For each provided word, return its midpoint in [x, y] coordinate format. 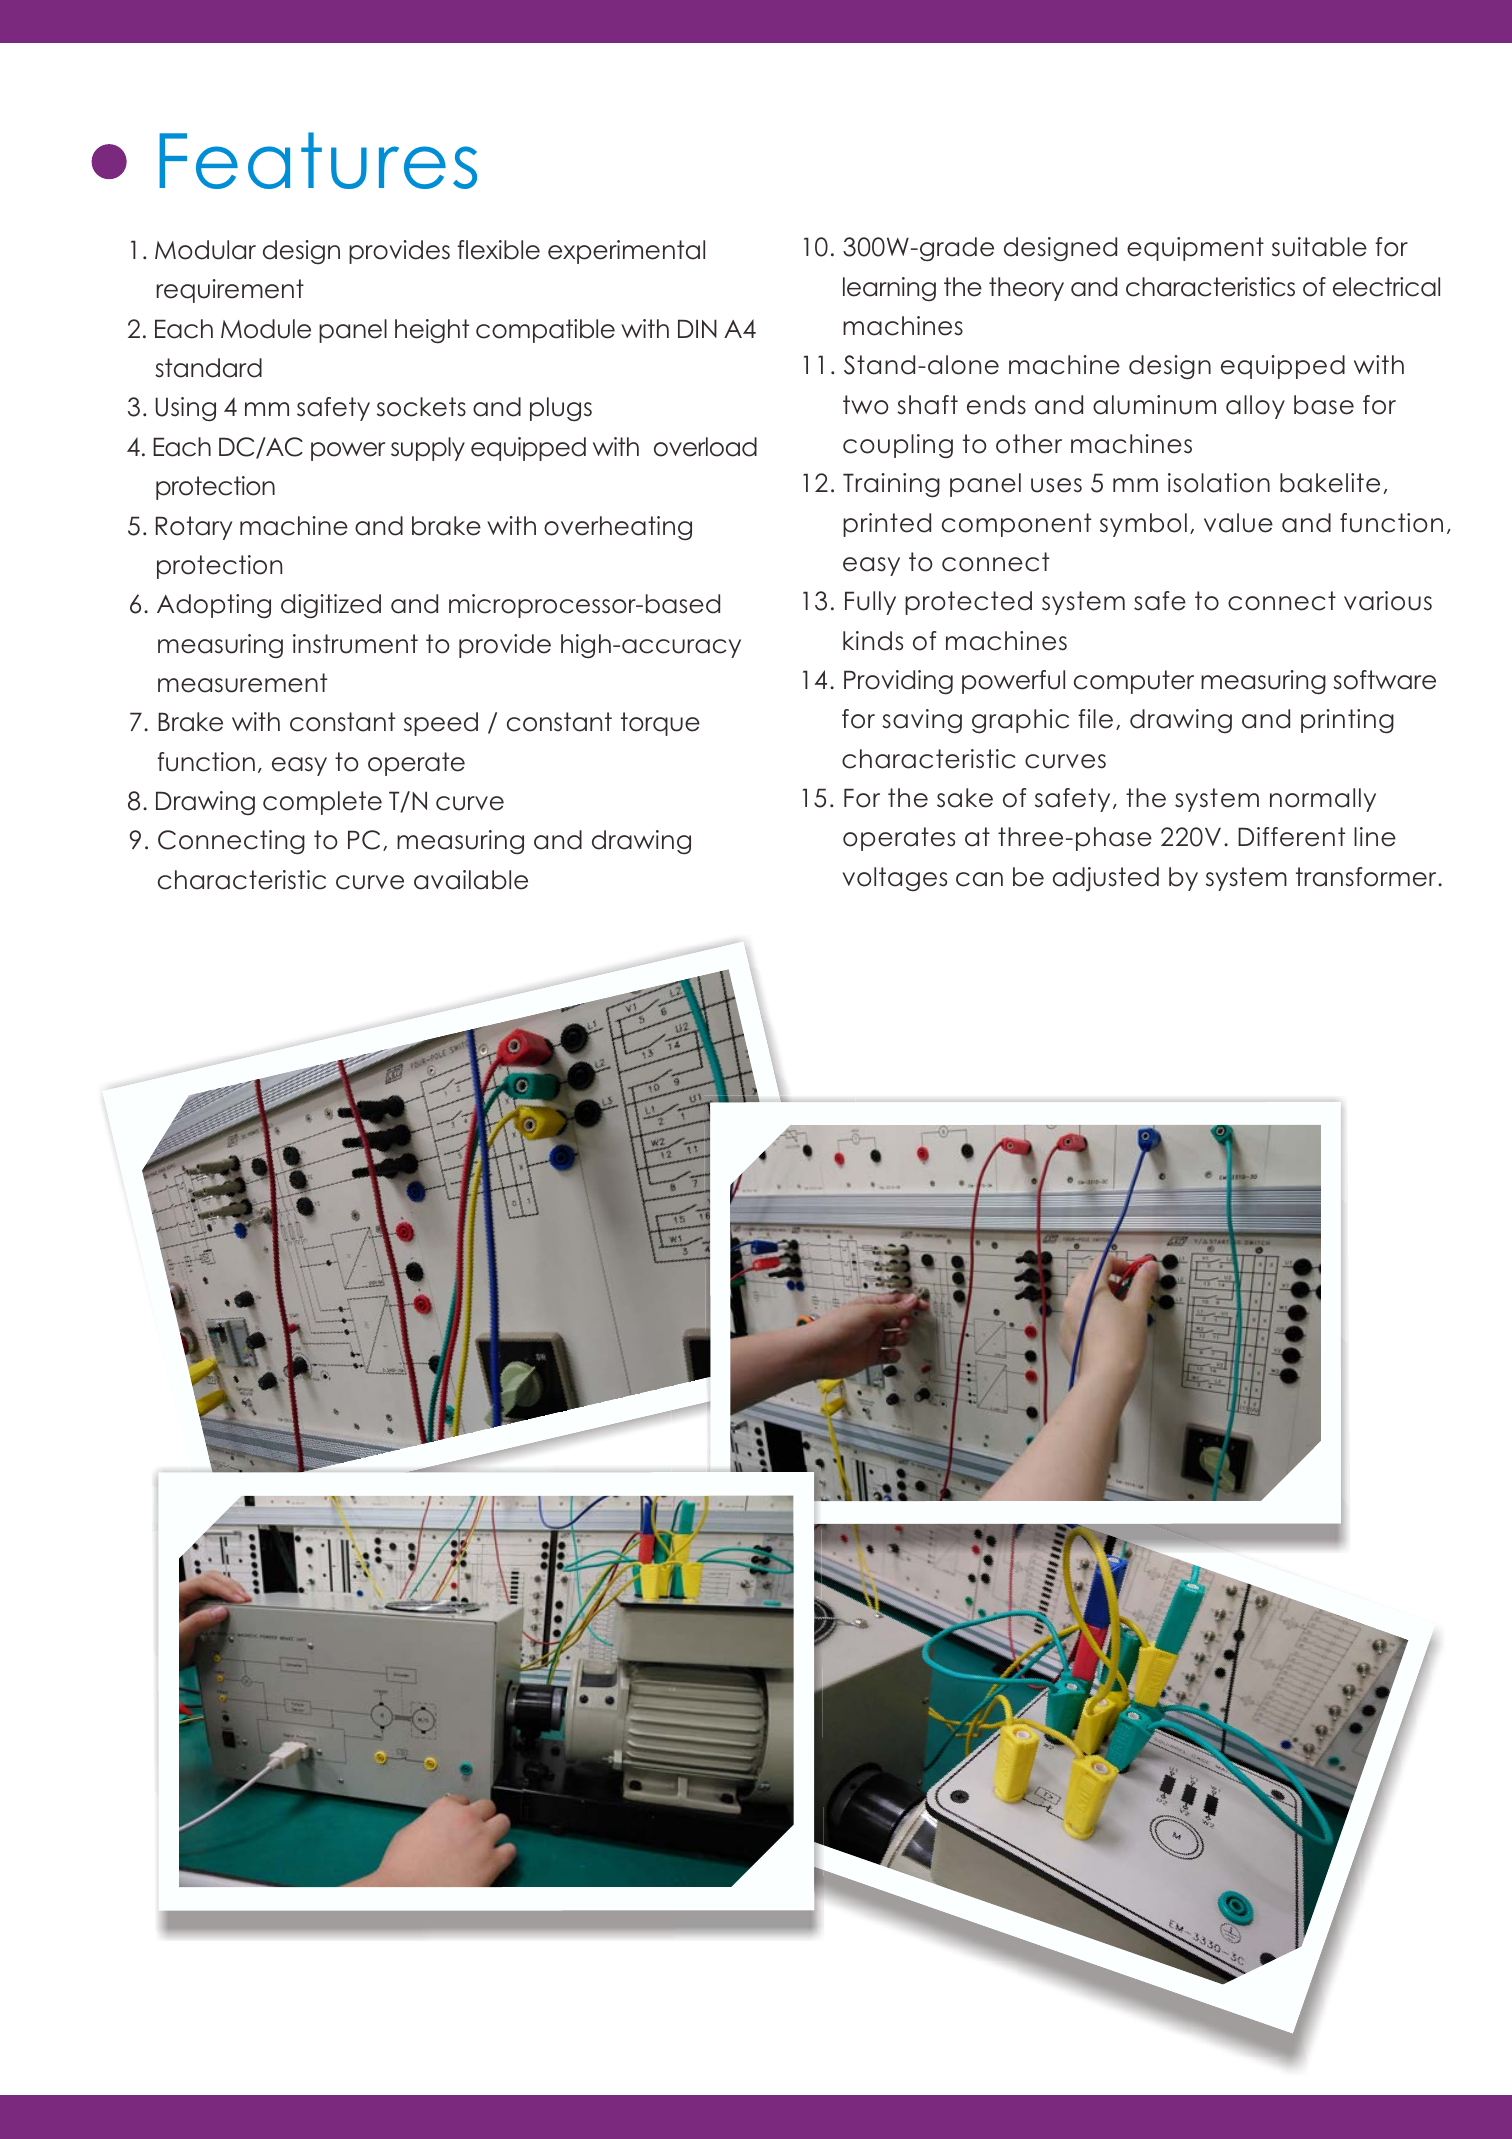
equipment [1195, 249]
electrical [1386, 287]
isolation [1219, 483]
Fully [870, 603]
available [471, 880]
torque [660, 724]
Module [266, 329]
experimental [626, 252]
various [1388, 601]
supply [428, 449]
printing [1347, 721]
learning [889, 289]
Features [318, 160]
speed [441, 724]
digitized [331, 606]
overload [705, 447]
